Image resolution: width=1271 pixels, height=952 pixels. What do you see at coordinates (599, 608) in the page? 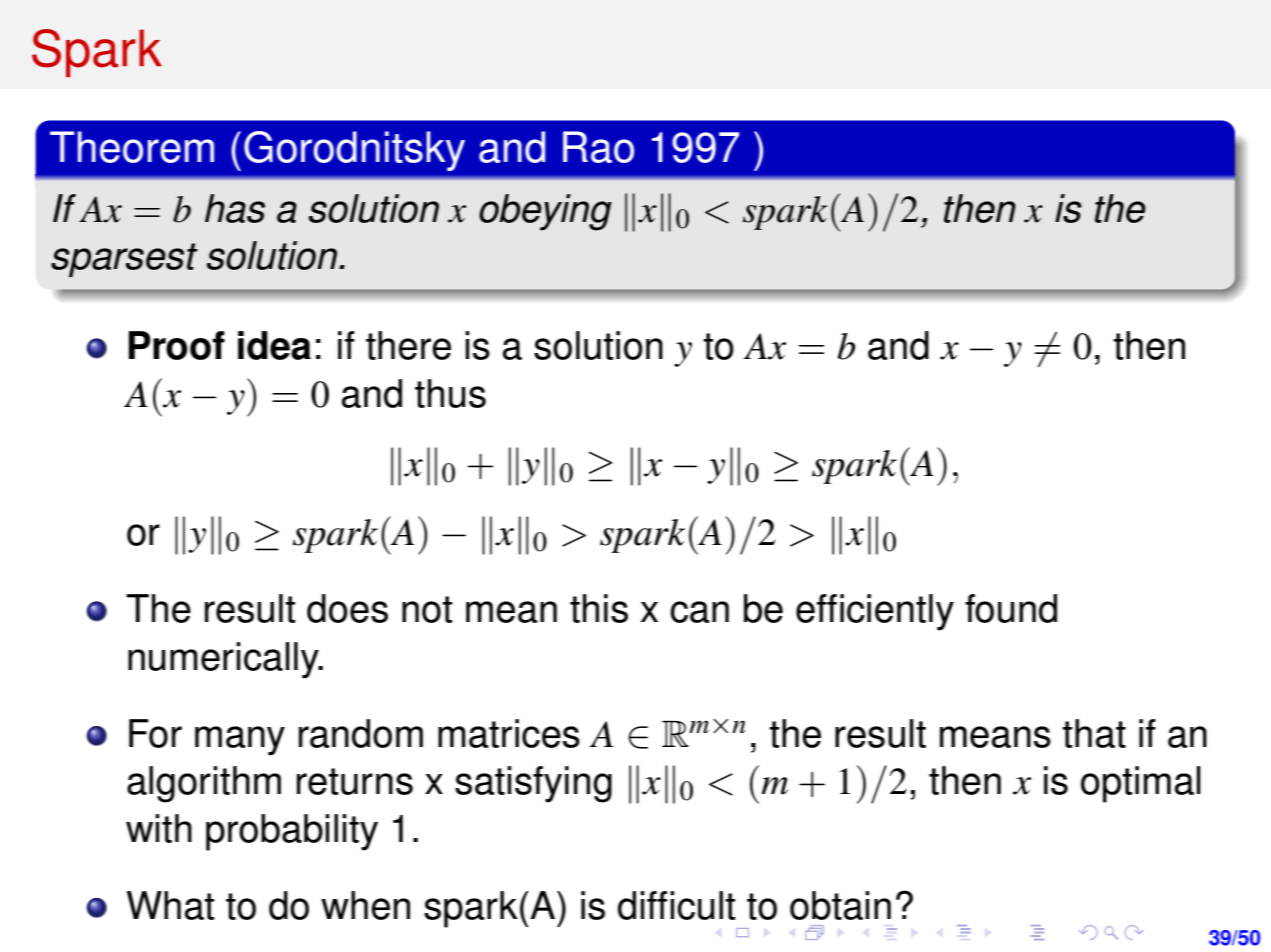
I see `this` at bounding box center [599, 608].
